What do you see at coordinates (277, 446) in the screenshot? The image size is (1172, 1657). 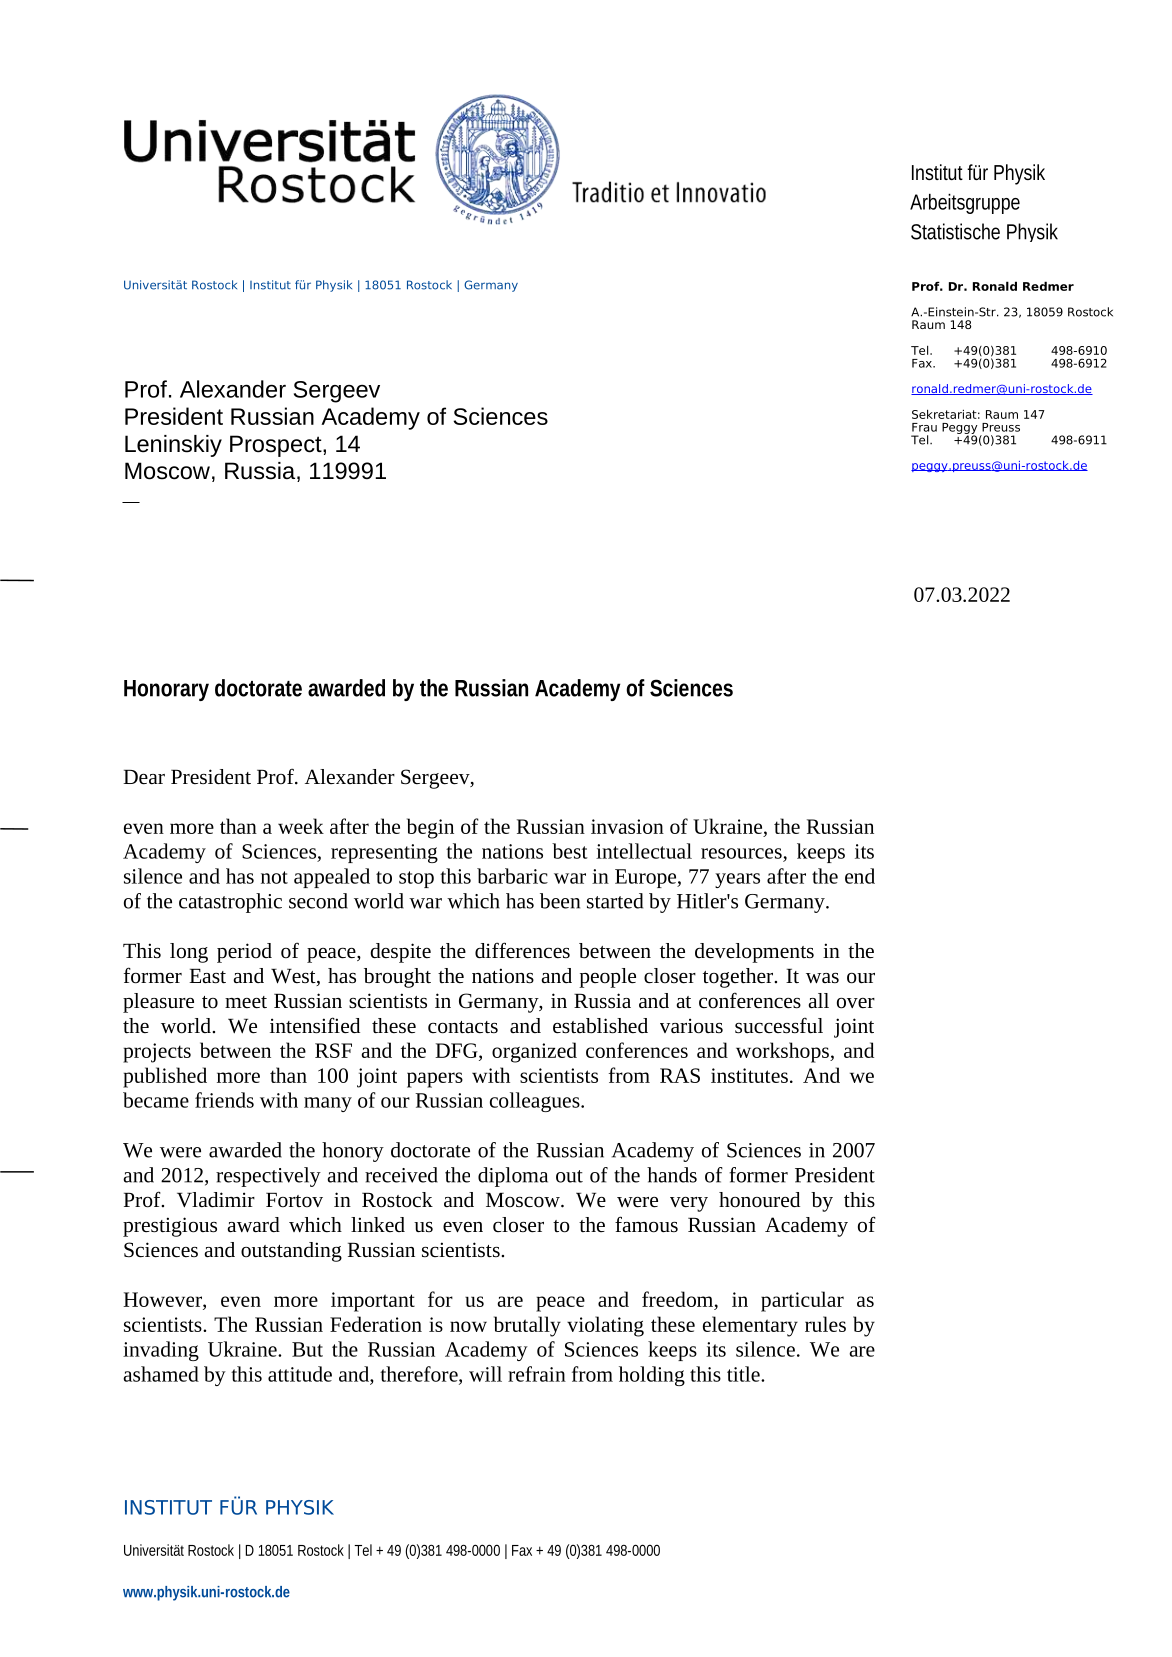 I see `Prospect` at bounding box center [277, 446].
